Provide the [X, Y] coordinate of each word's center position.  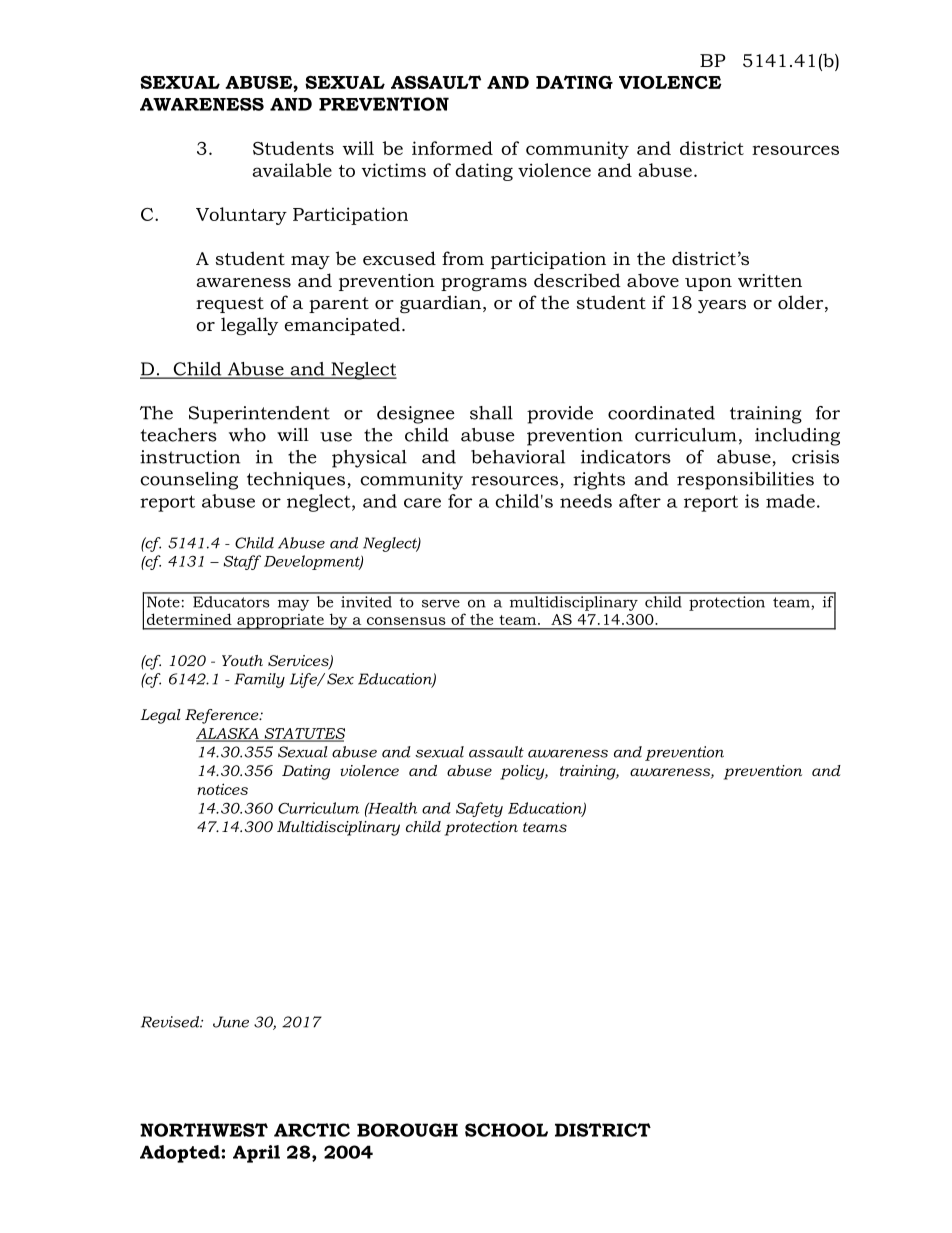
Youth [242, 660]
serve [441, 603]
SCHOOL [506, 1130]
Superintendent [259, 415]
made [790, 501]
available [292, 170]
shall [491, 413]
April [256, 1154]
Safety [479, 809]
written [770, 280]
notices [222, 789]
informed [452, 148]
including [797, 437]
